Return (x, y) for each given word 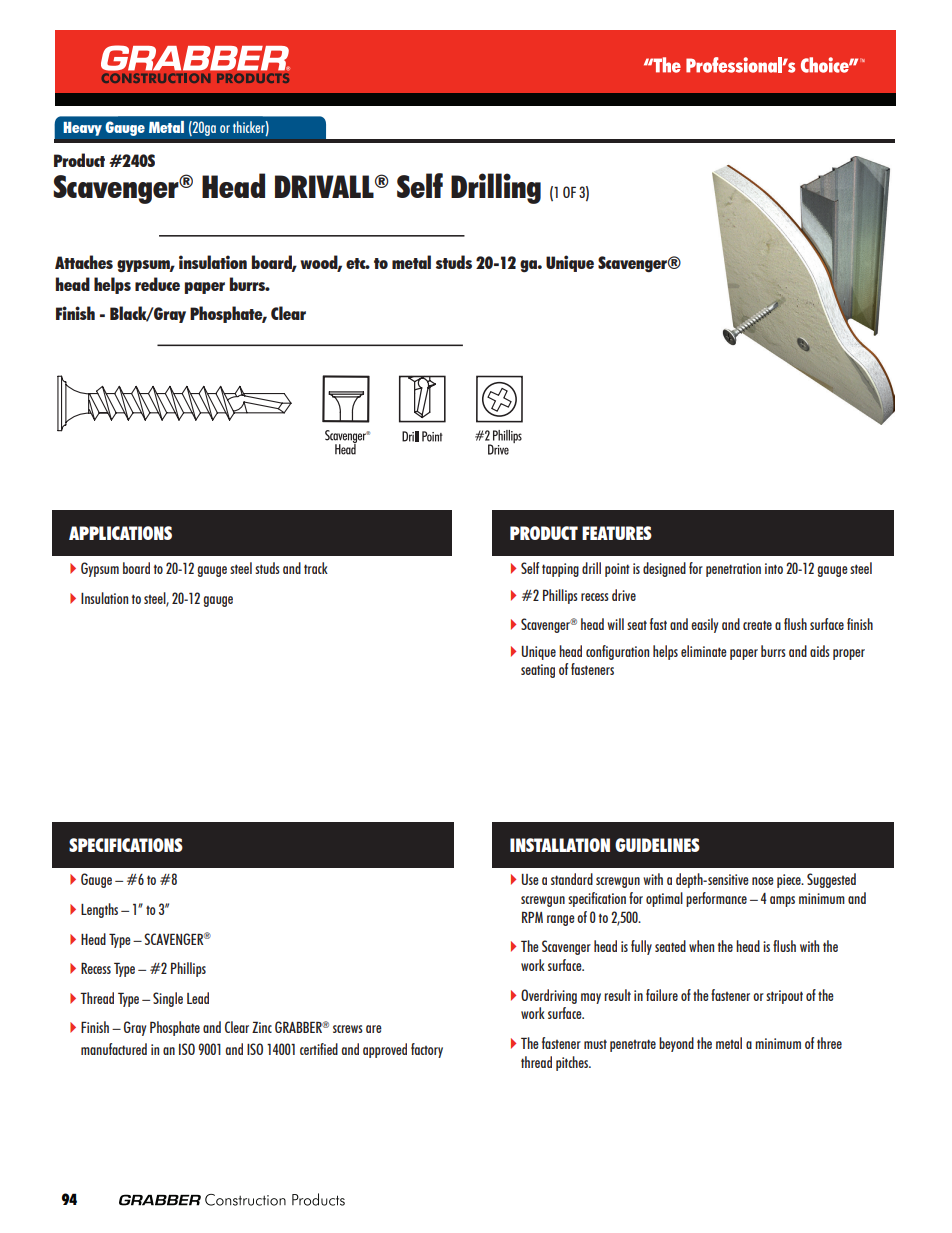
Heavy (82, 128)
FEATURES (617, 533)
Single (168, 999)
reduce (157, 284)
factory (427, 1050)
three (829, 1043)
